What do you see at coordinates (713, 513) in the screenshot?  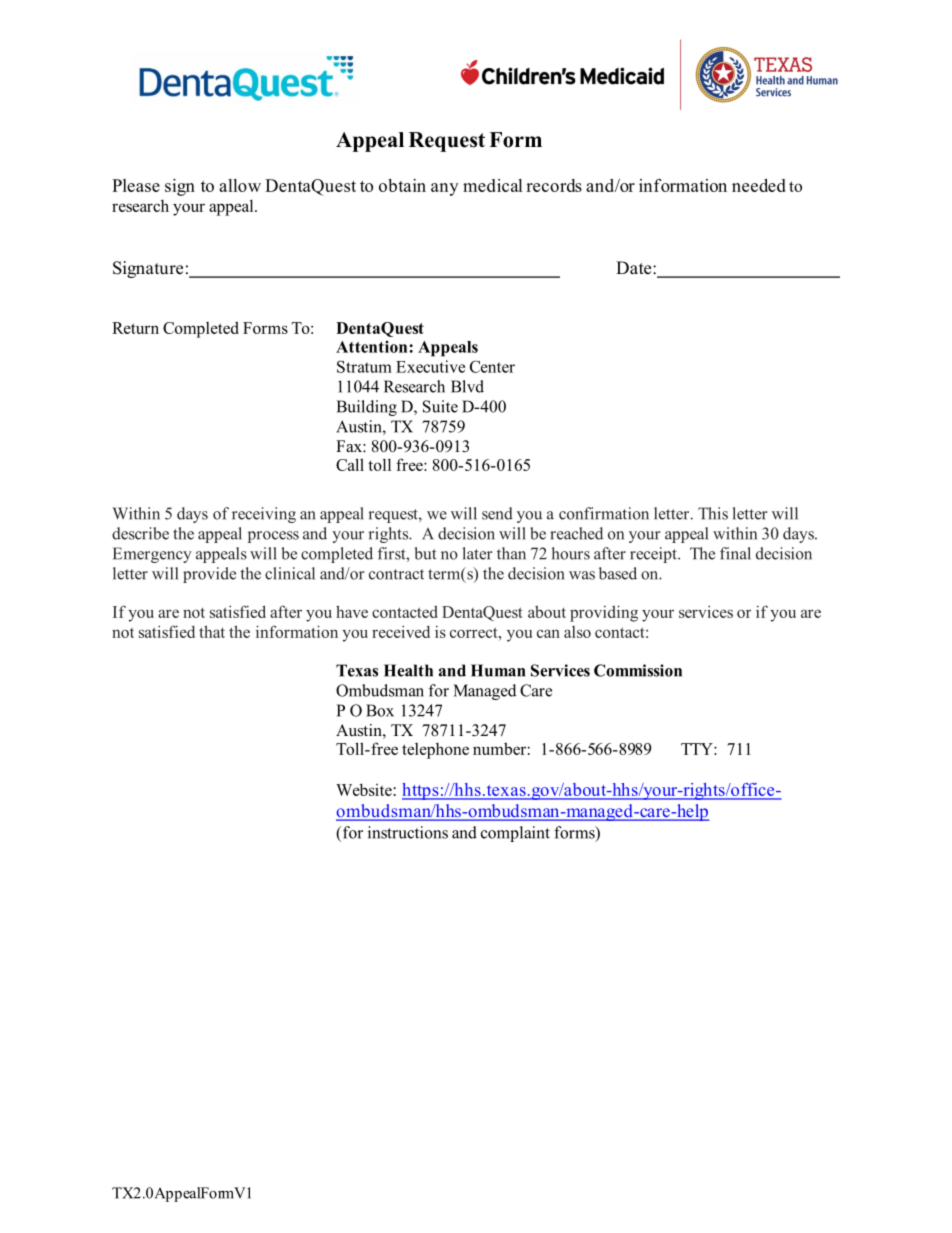 I see `This` at bounding box center [713, 513].
